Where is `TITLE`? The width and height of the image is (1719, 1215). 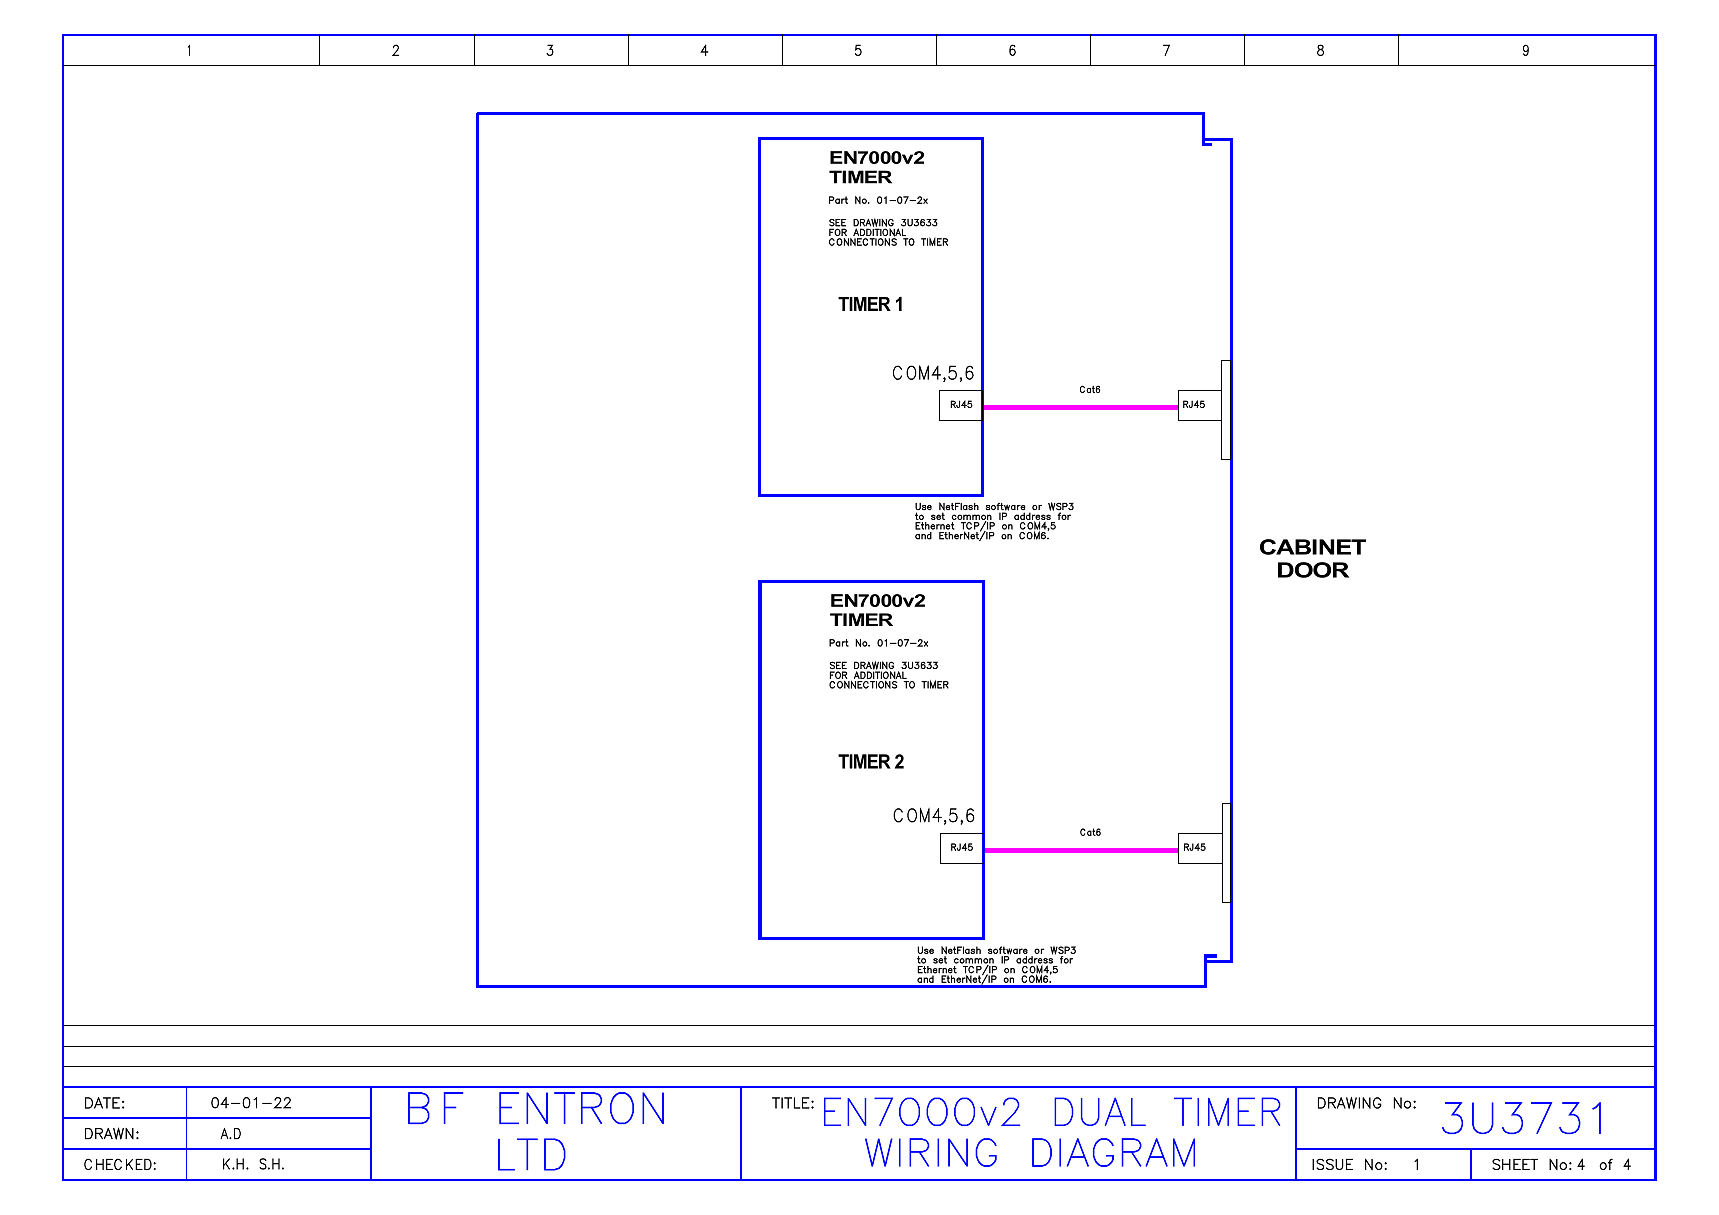 TITLE is located at coordinates (790, 1103).
